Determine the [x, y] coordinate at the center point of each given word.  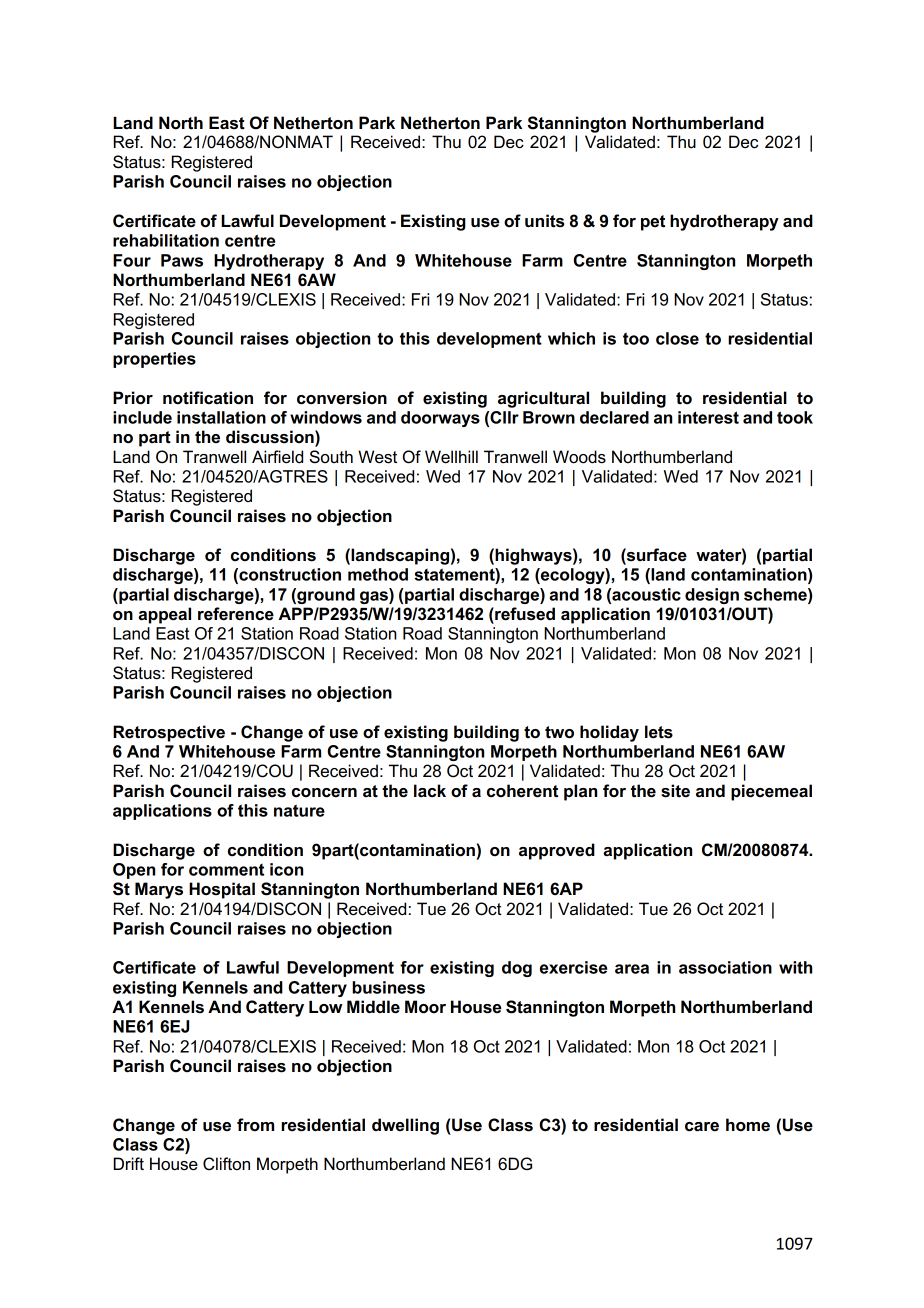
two [559, 732]
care [702, 1127]
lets [659, 732]
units [545, 221]
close [677, 338]
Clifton [226, 1164]
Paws [182, 260]
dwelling [405, 1126]
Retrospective [169, 733]
